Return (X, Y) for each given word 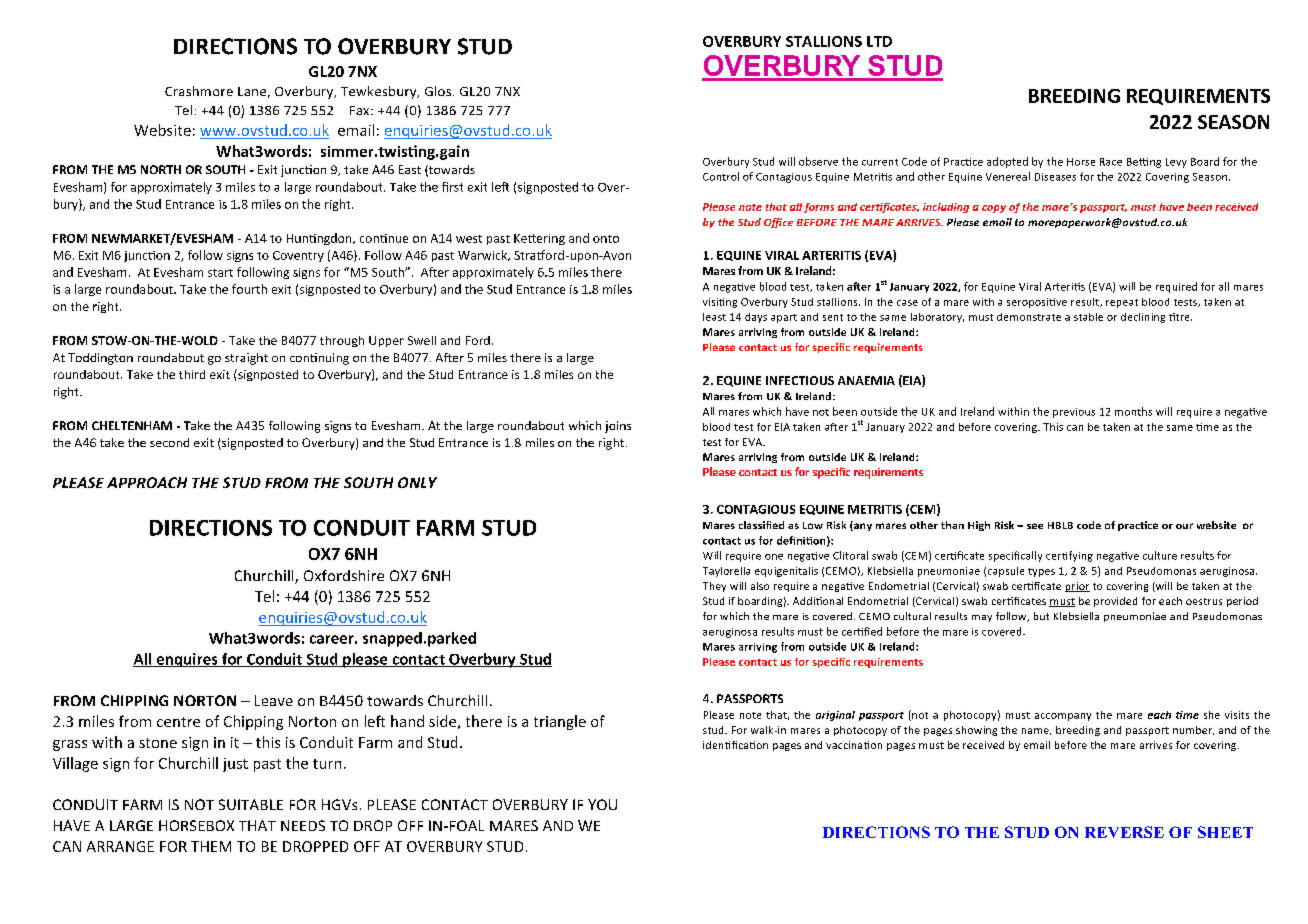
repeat (1122, 303)
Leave (274, 700)
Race (1111, 162)
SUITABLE (251, 804)
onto (606, 239)
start (220, 273)
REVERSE (1124, 832)
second (169, 442)
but (1041, 616)
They (714, 587)
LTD (879, 41)
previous (1074, 413)
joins (618, 427)
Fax (361, 110)
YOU (602, 804)
